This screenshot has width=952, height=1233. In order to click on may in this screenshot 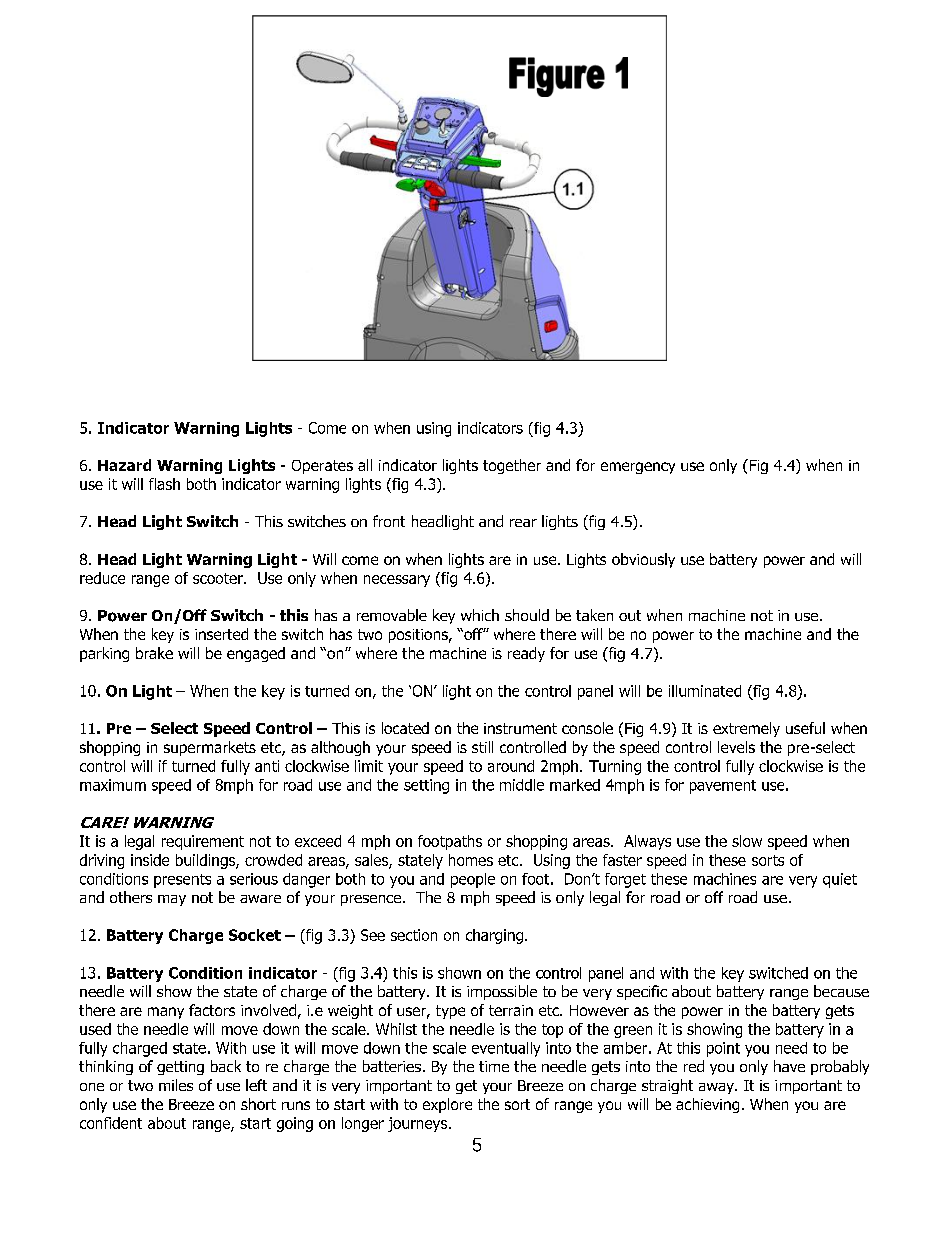, I will do `click(172, 900)`.
